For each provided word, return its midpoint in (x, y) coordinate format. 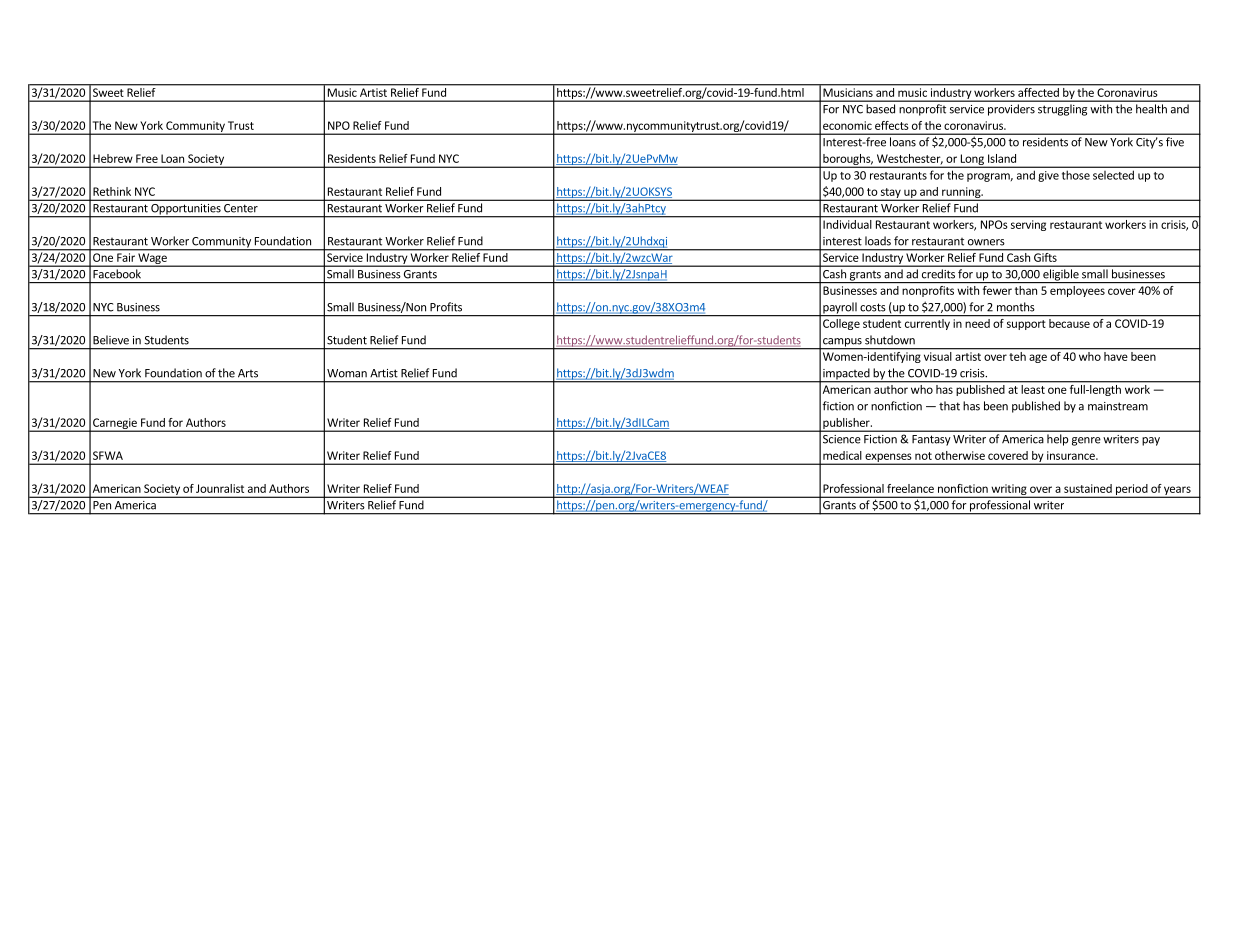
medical (842, 455)
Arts (248, 373)
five (1175, 141)
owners (986, 242)
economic (847, 125)
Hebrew (113, 158)
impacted (846, 375)
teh (1018, 356)
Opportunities (186, 210)
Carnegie (115, 424)
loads (878, 241)
